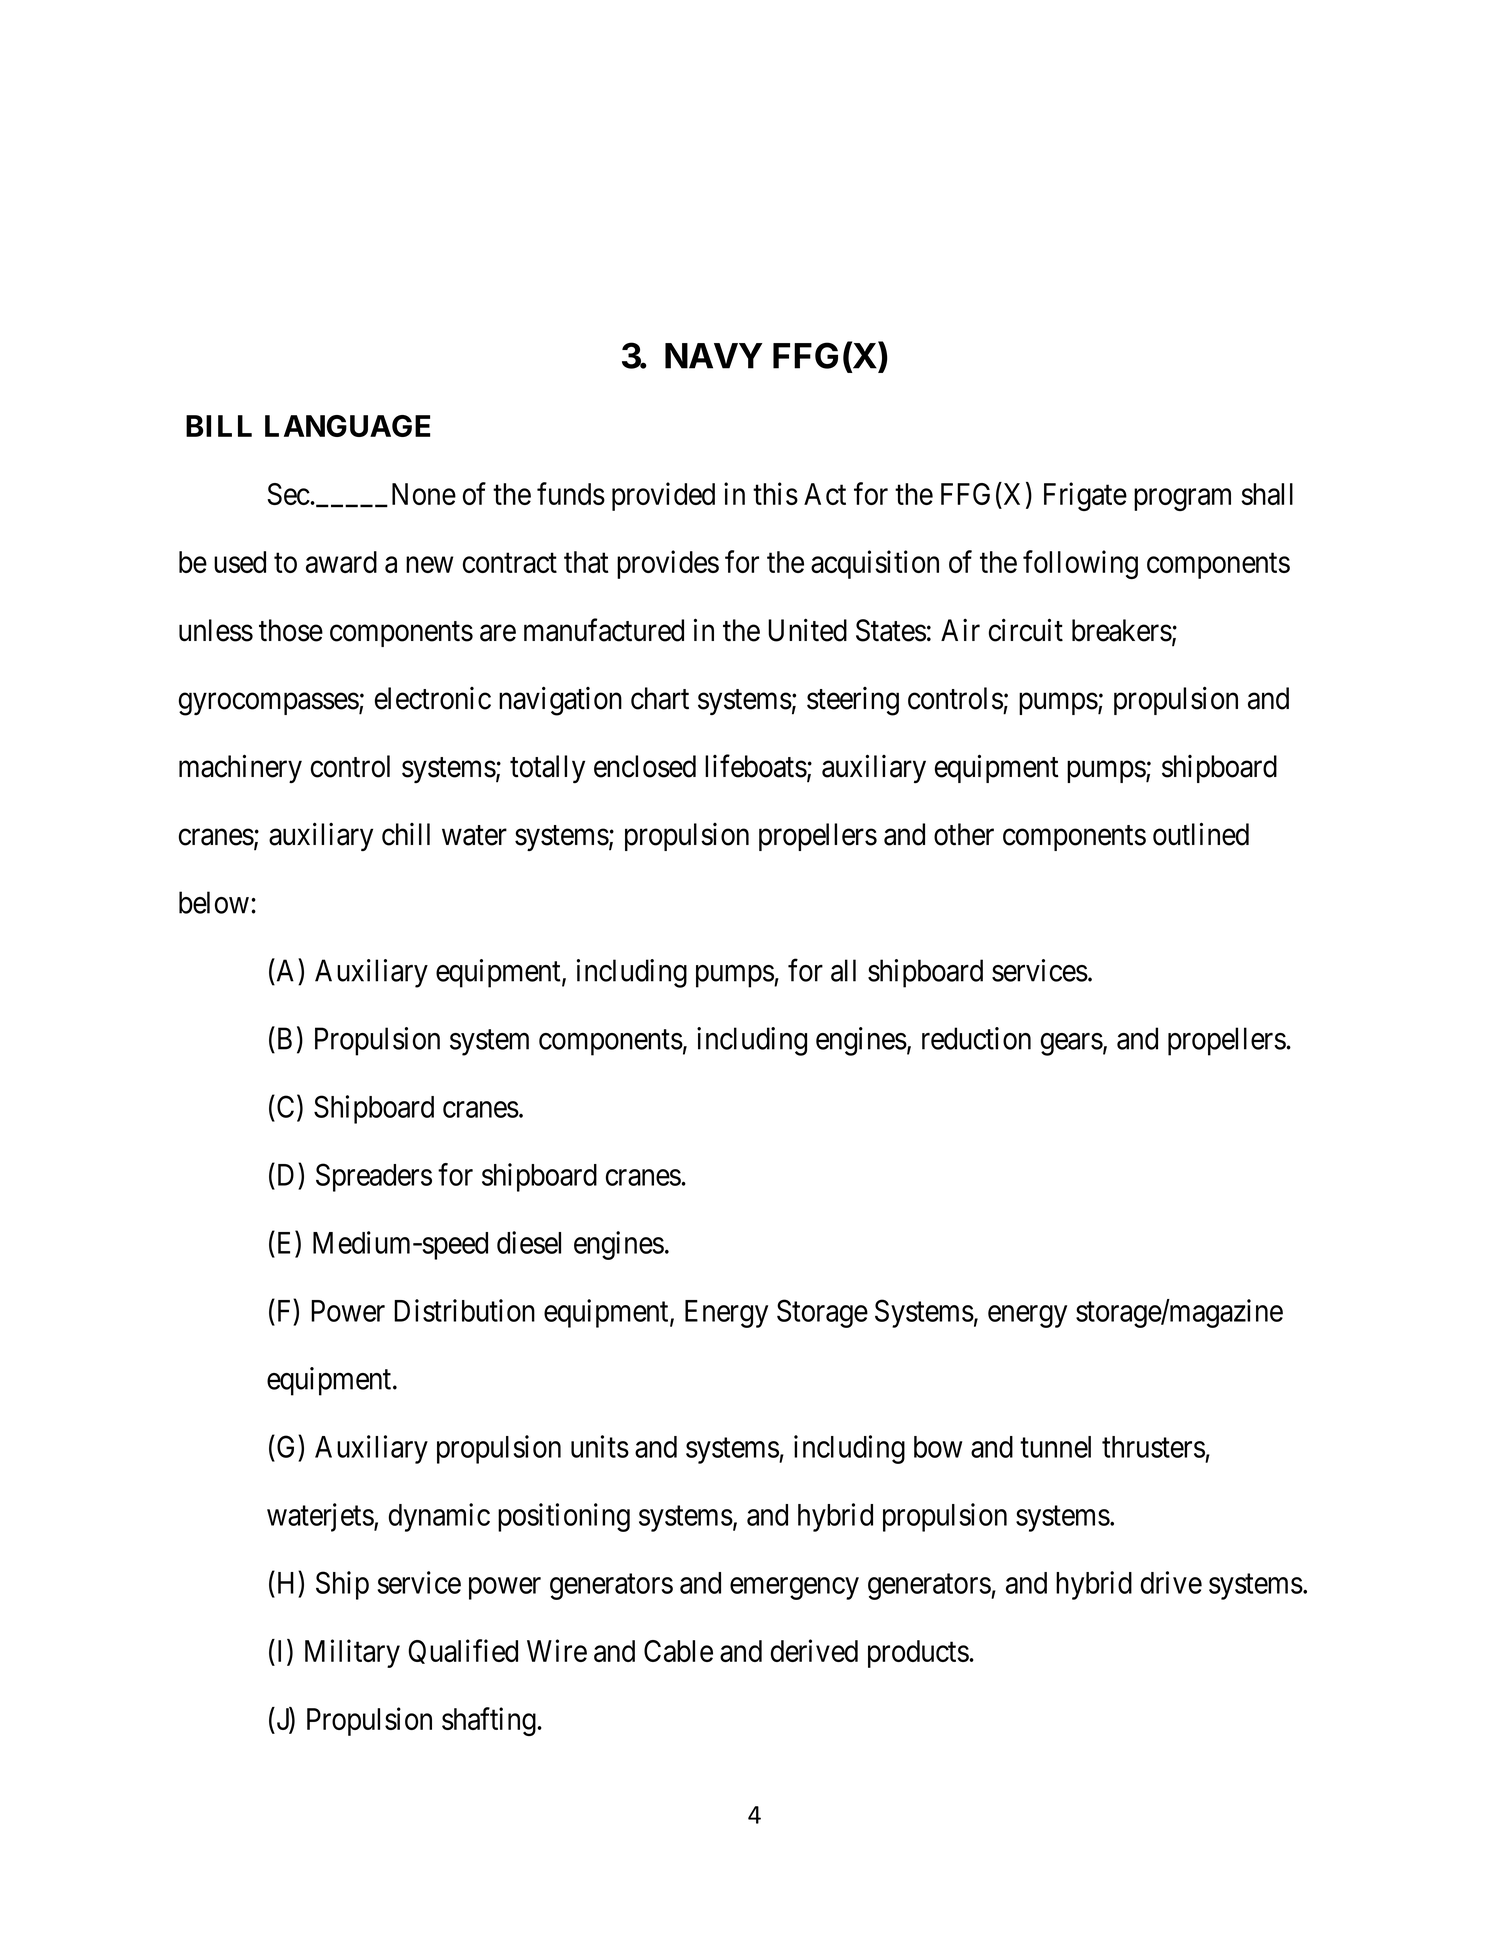 The width and height of the image is (1509, 1953). Describe the element at coordinates (464, 1310) in the image. I see `Distribution` at that location.
